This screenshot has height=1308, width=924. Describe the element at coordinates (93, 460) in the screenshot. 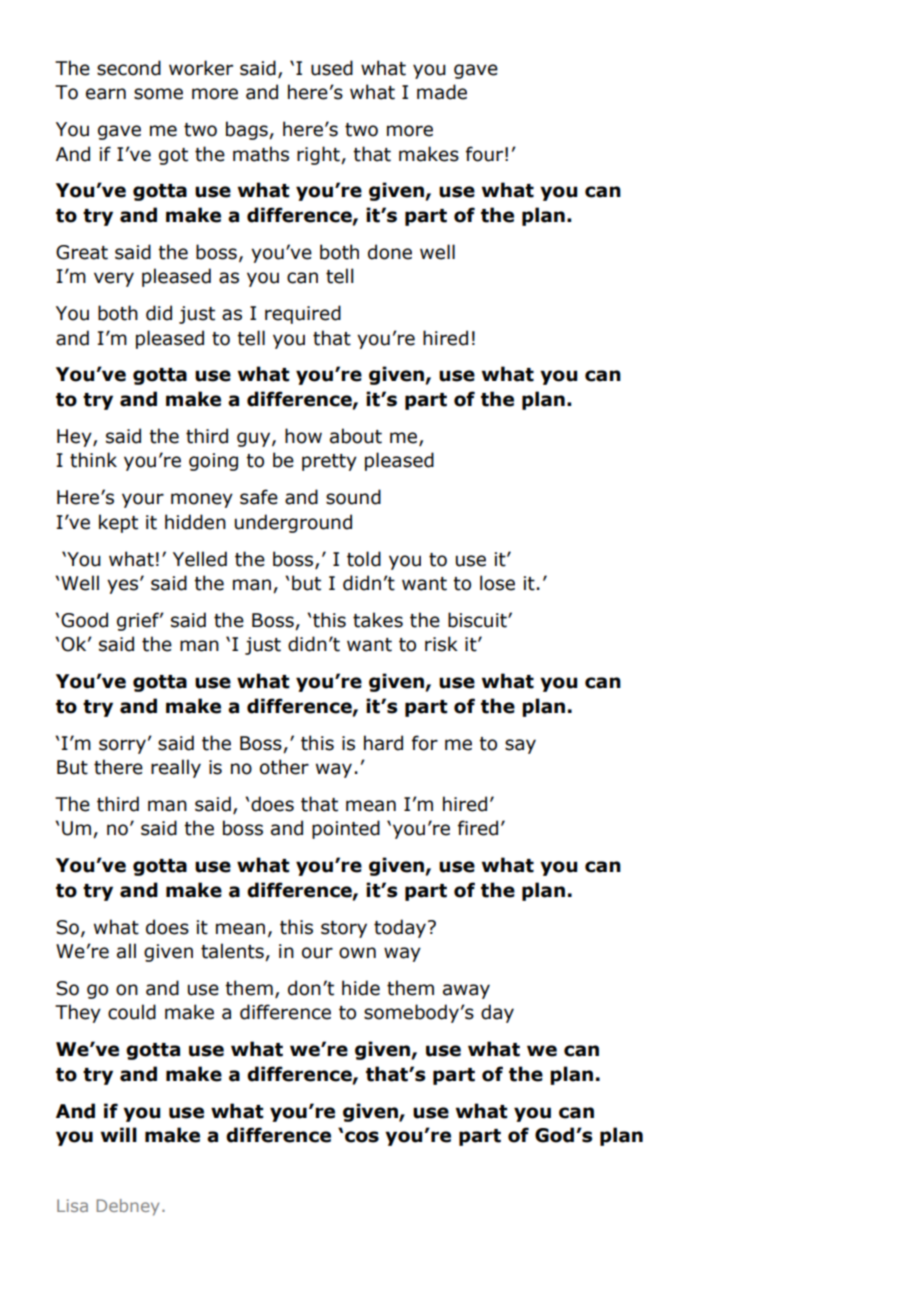

I see `think` at that location.
